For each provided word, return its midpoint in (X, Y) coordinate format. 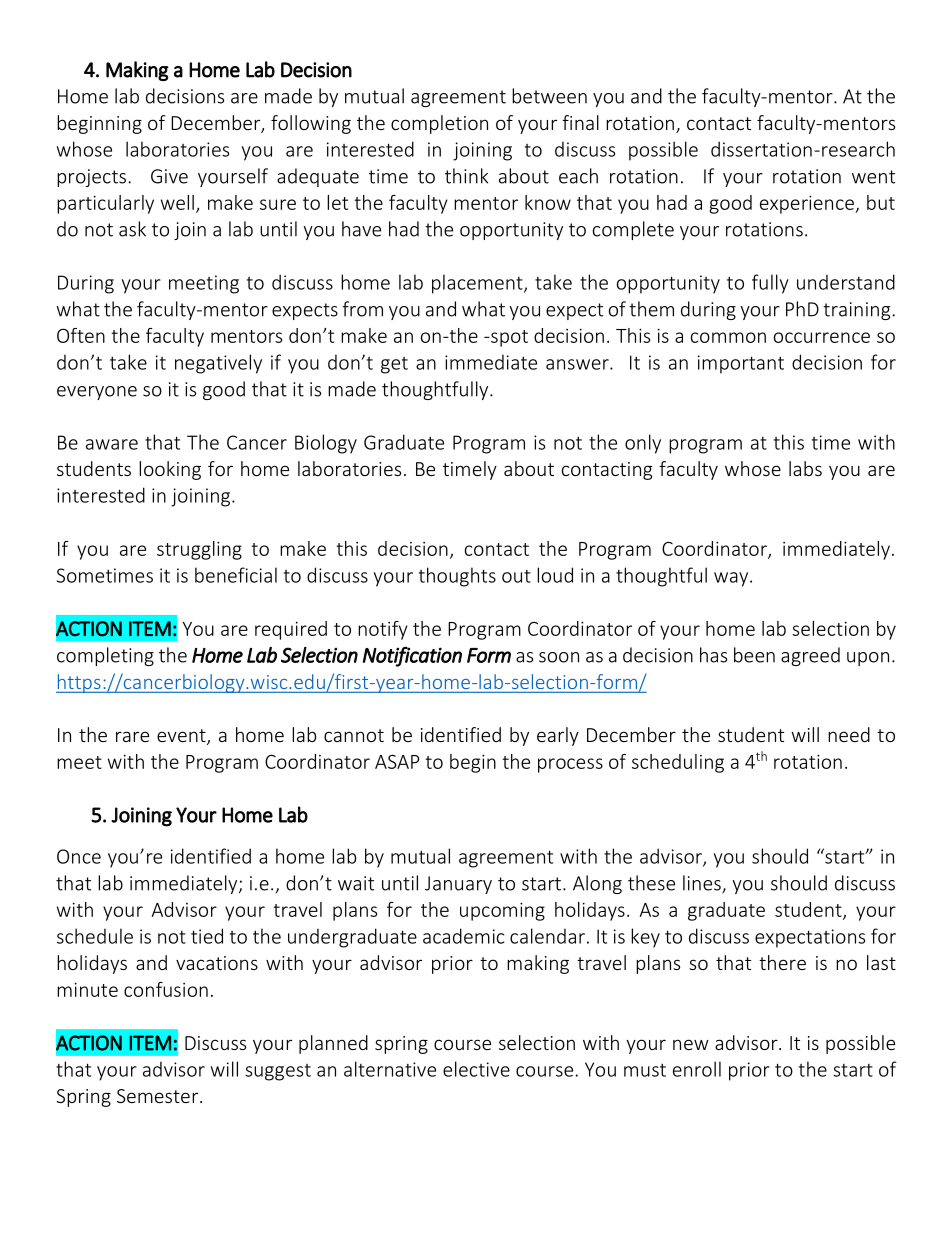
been (754, 655)
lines (703, 884)
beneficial (236, 575)
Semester (159, 1096)
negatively (218, 364)
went (873, 177)
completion (439, 124)
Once (79, 856)
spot (508, 338)
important (741, 364)
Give (169, 176)
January (458, 885)
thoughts (457, 577)
